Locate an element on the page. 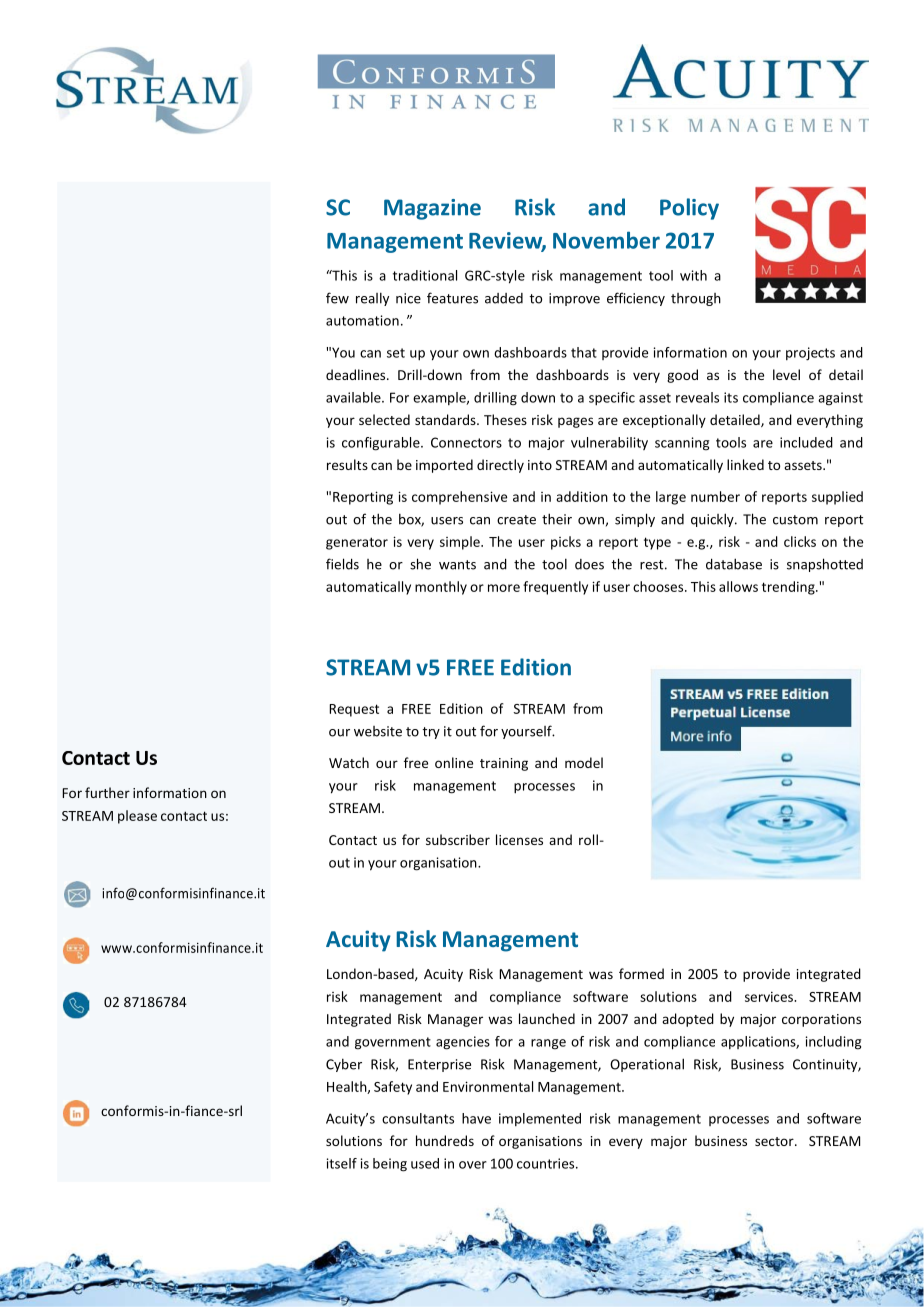 This page has height=1307, width=924. more is located at coordinates (504, 588).
